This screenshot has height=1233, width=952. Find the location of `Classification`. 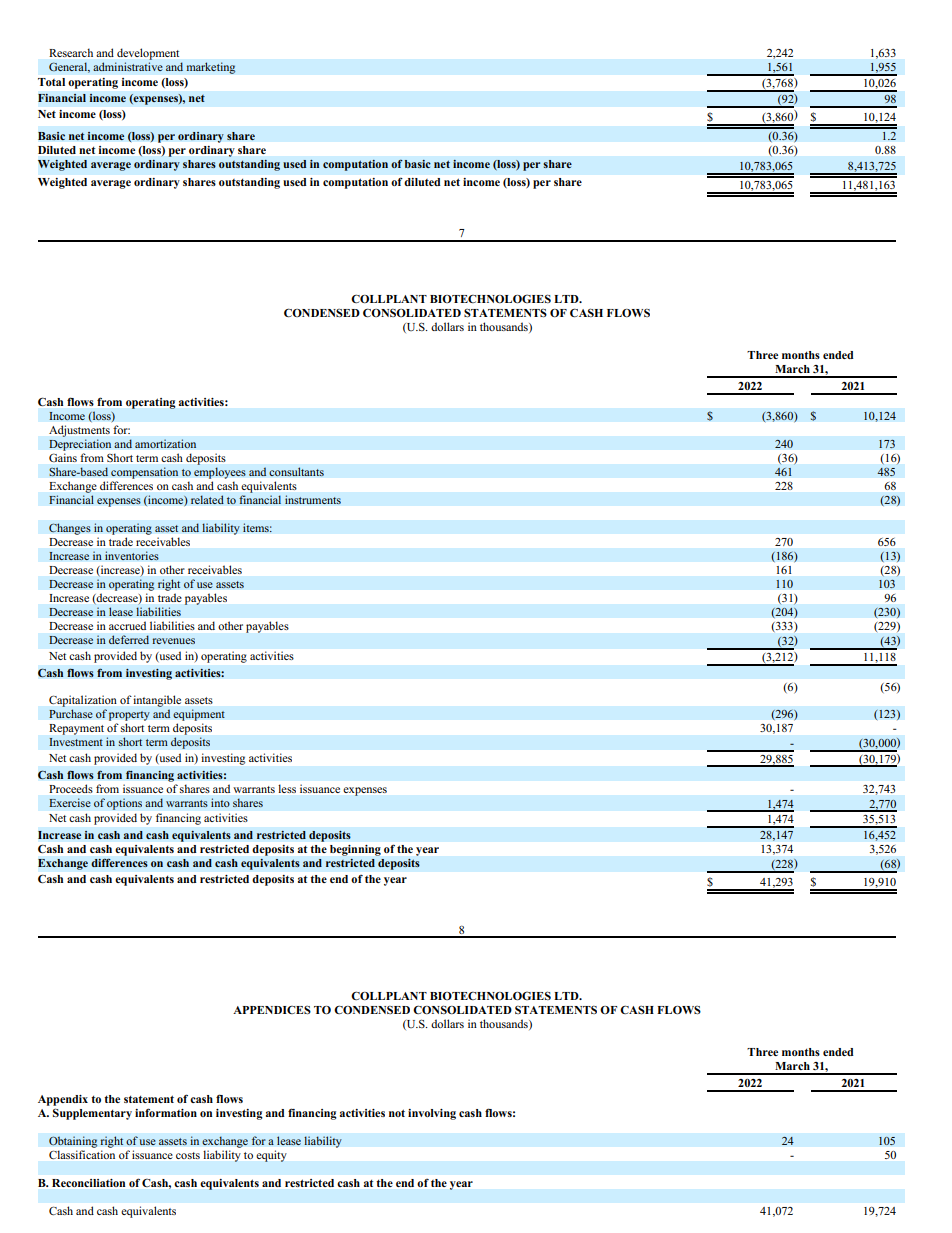

Classification is located at coordinates (82, 1154).
